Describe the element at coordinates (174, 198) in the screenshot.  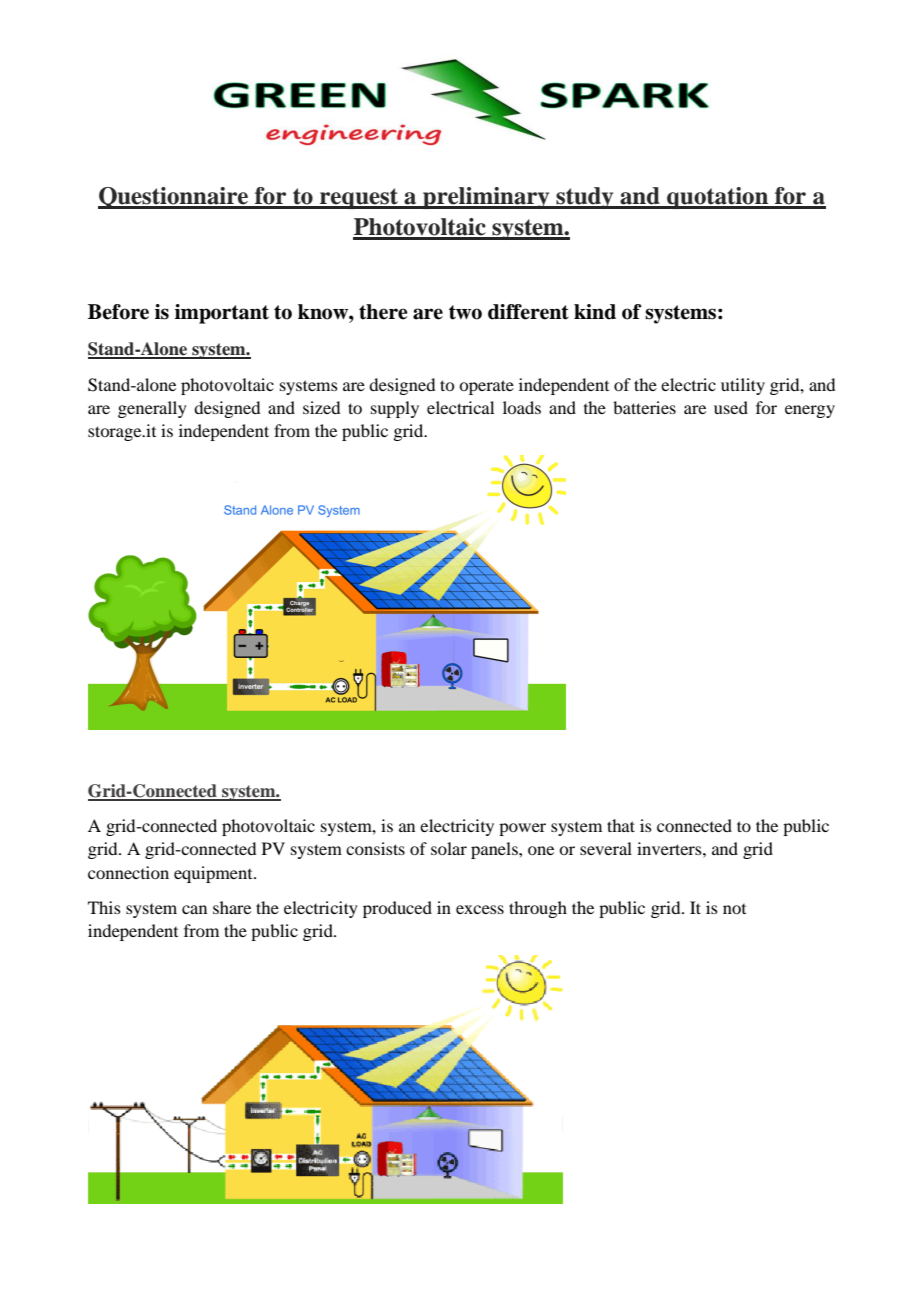
I see `Questionnaire` at that location.
